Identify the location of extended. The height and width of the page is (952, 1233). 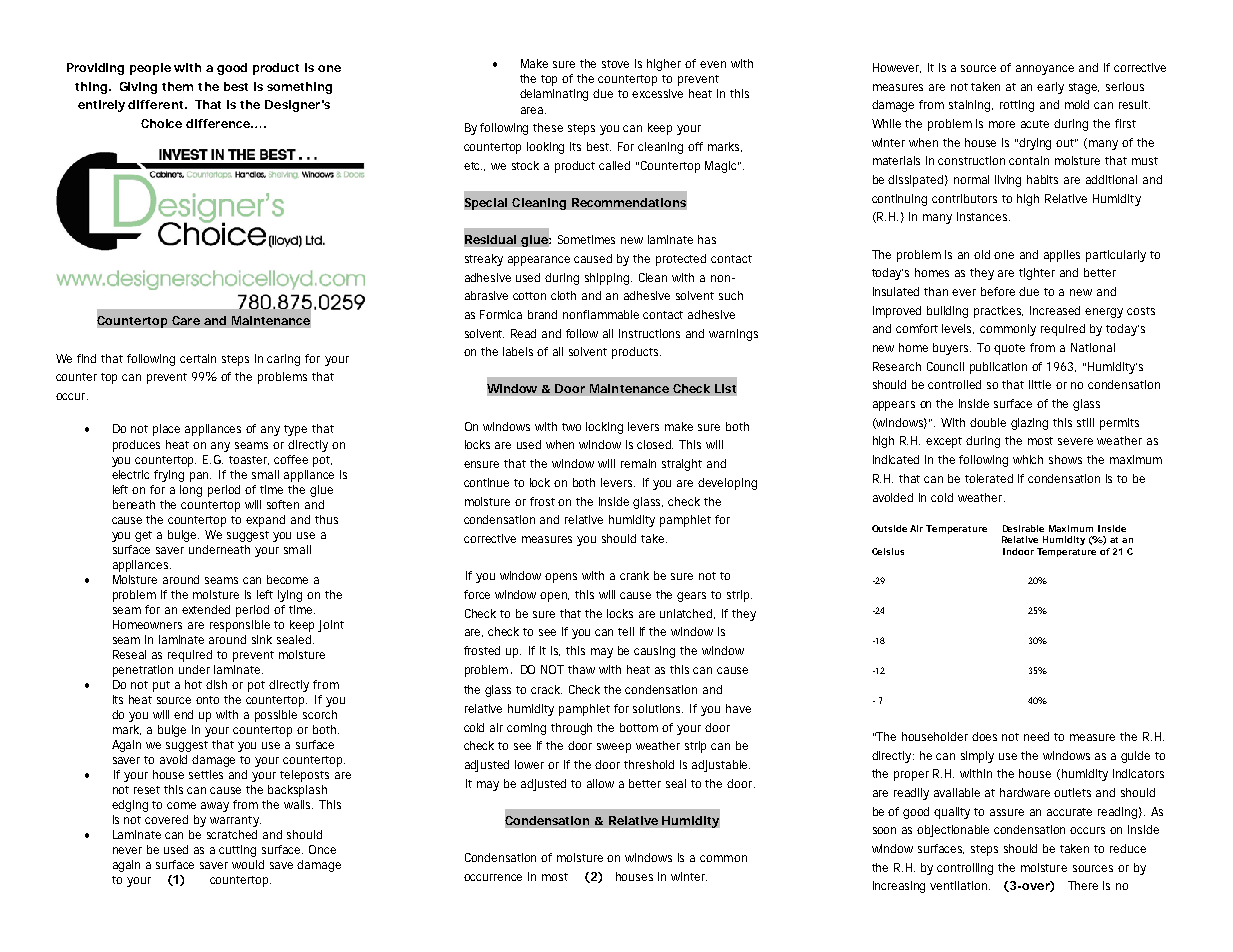
(206, 609).
